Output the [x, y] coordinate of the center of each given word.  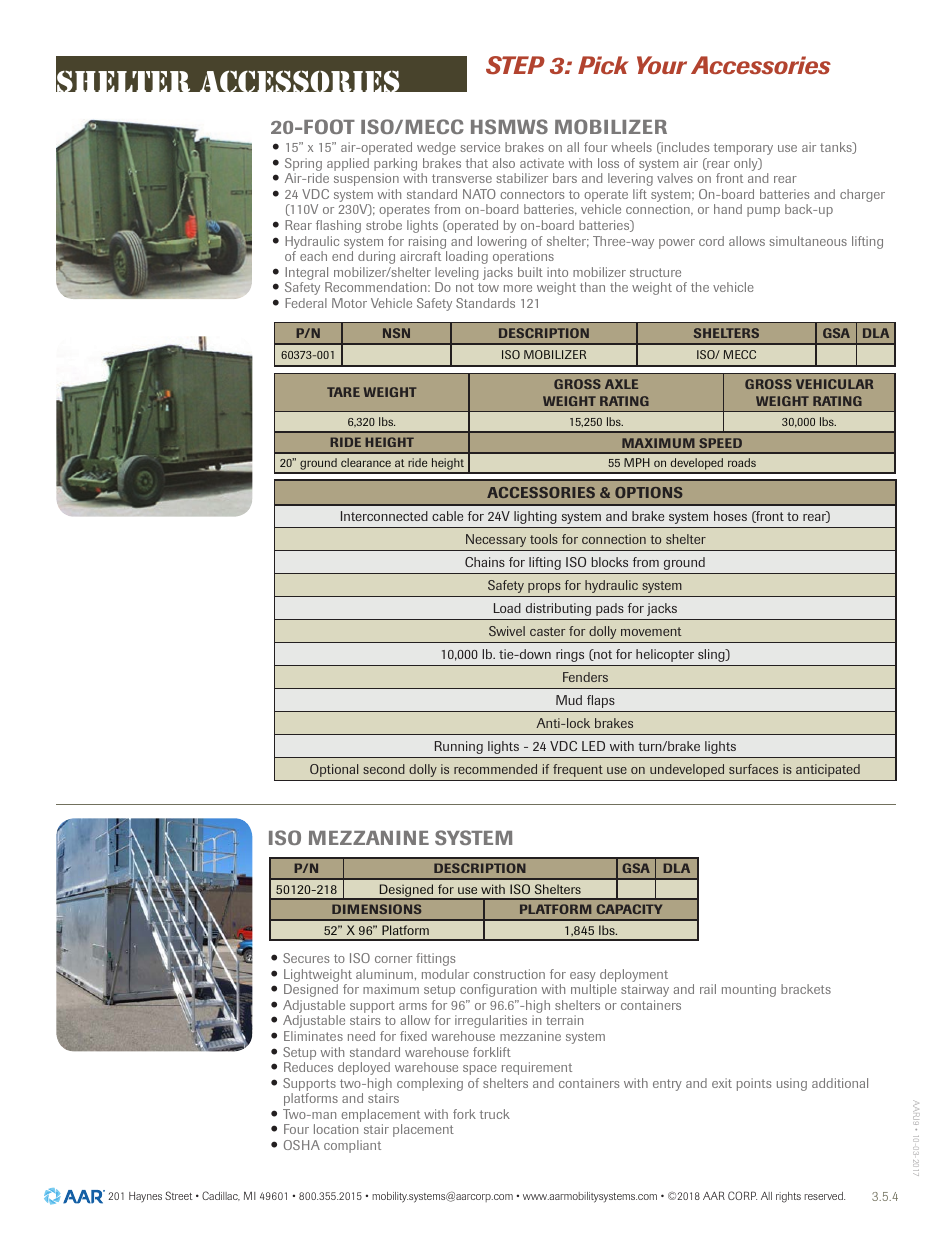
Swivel [507, 631]
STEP [515, 65]
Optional [334, 770]
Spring [303, 166]
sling [712, 655]
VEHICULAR [834, 384]
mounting [749, 990]
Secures [306, 958]
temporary [743, 149]
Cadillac [221, 1196]
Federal [306, 303]
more [518, 288]
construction [509, 974]
